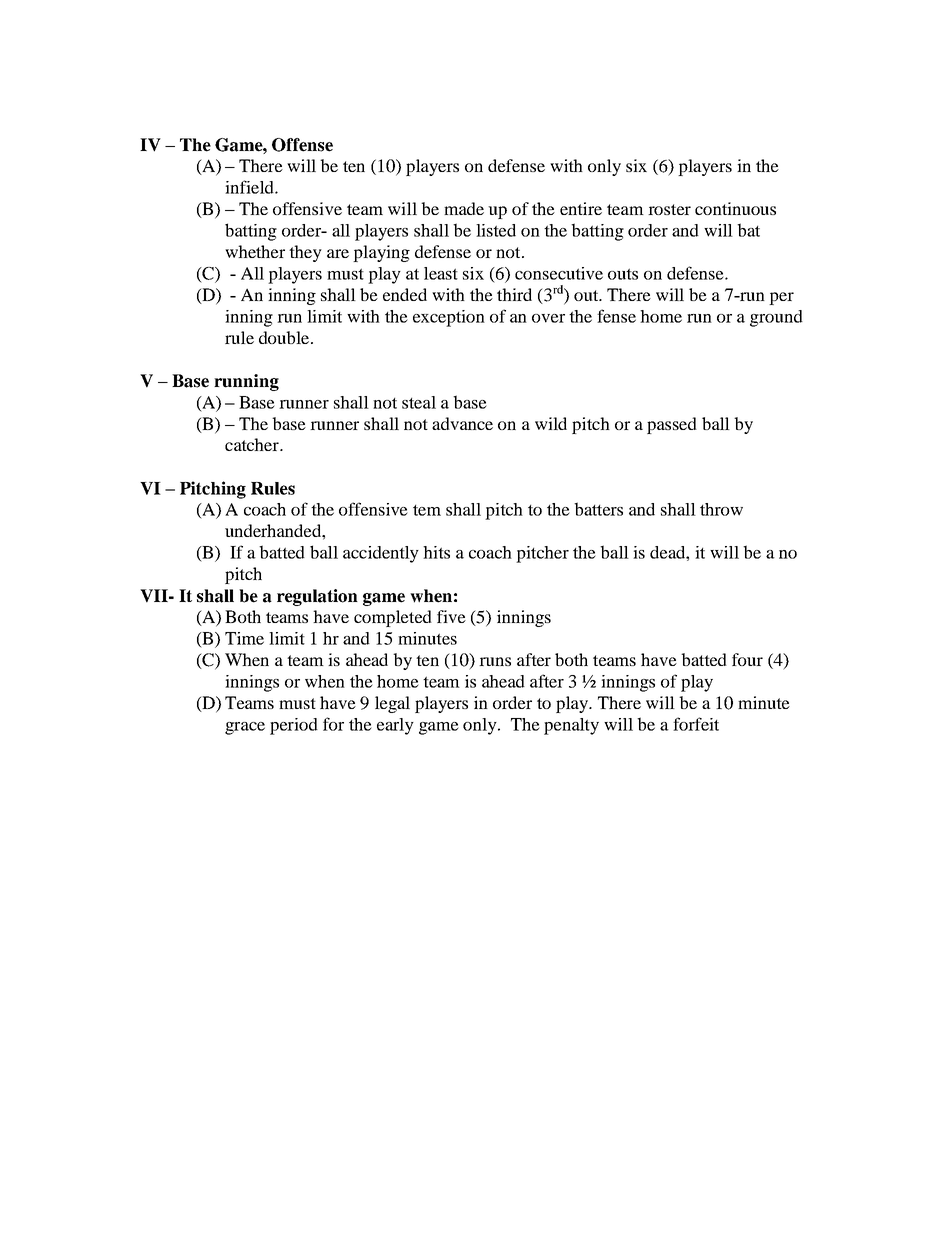 Image resolution: width=952 pixels, height=1233 pixels. What do you see at coordinates (735, 208) in the image?
I see `continuous` at bounding box center [735, 208].
